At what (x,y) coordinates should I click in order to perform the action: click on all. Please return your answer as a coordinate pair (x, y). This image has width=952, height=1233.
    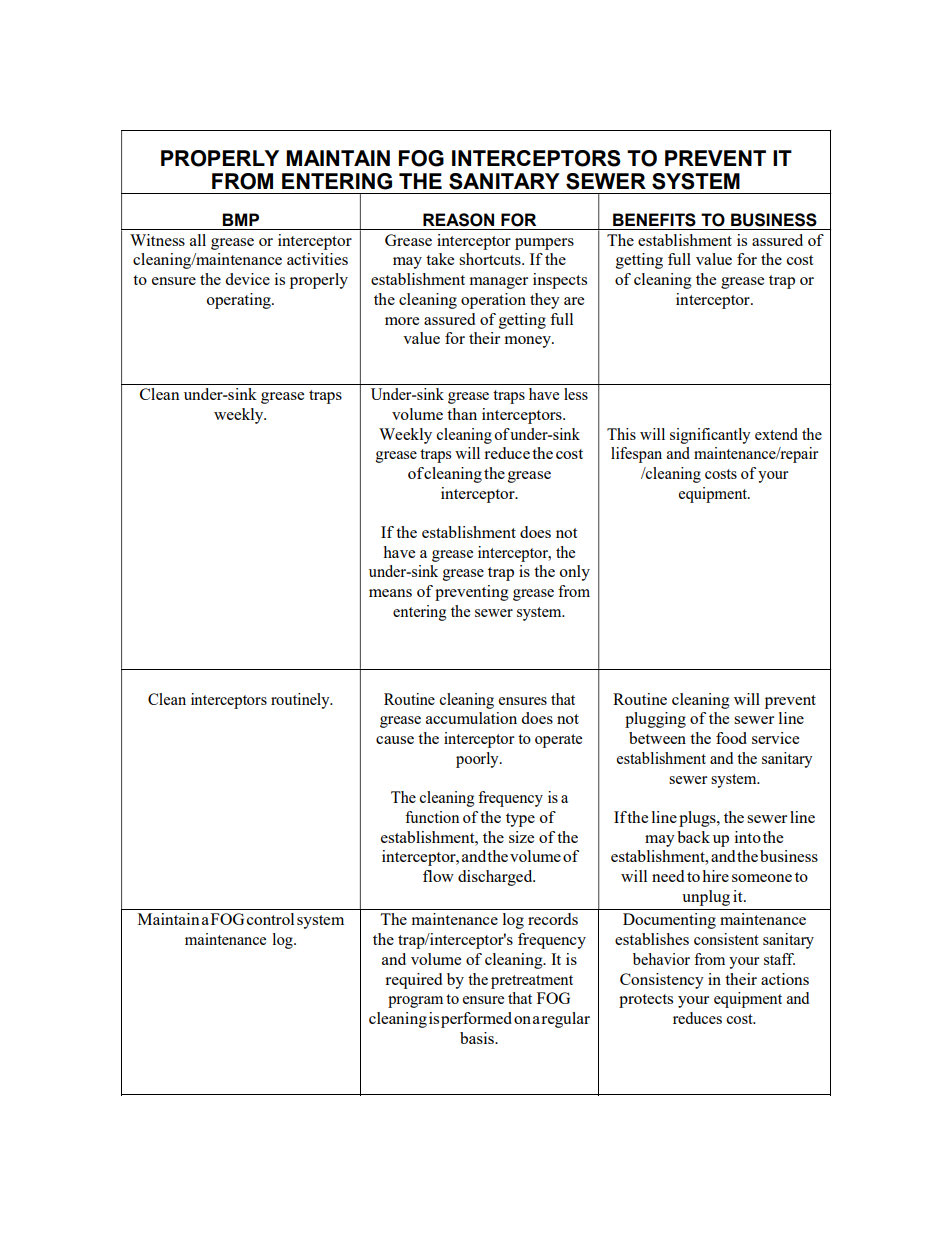
    Looking at the image, I should click on (198, 240).
